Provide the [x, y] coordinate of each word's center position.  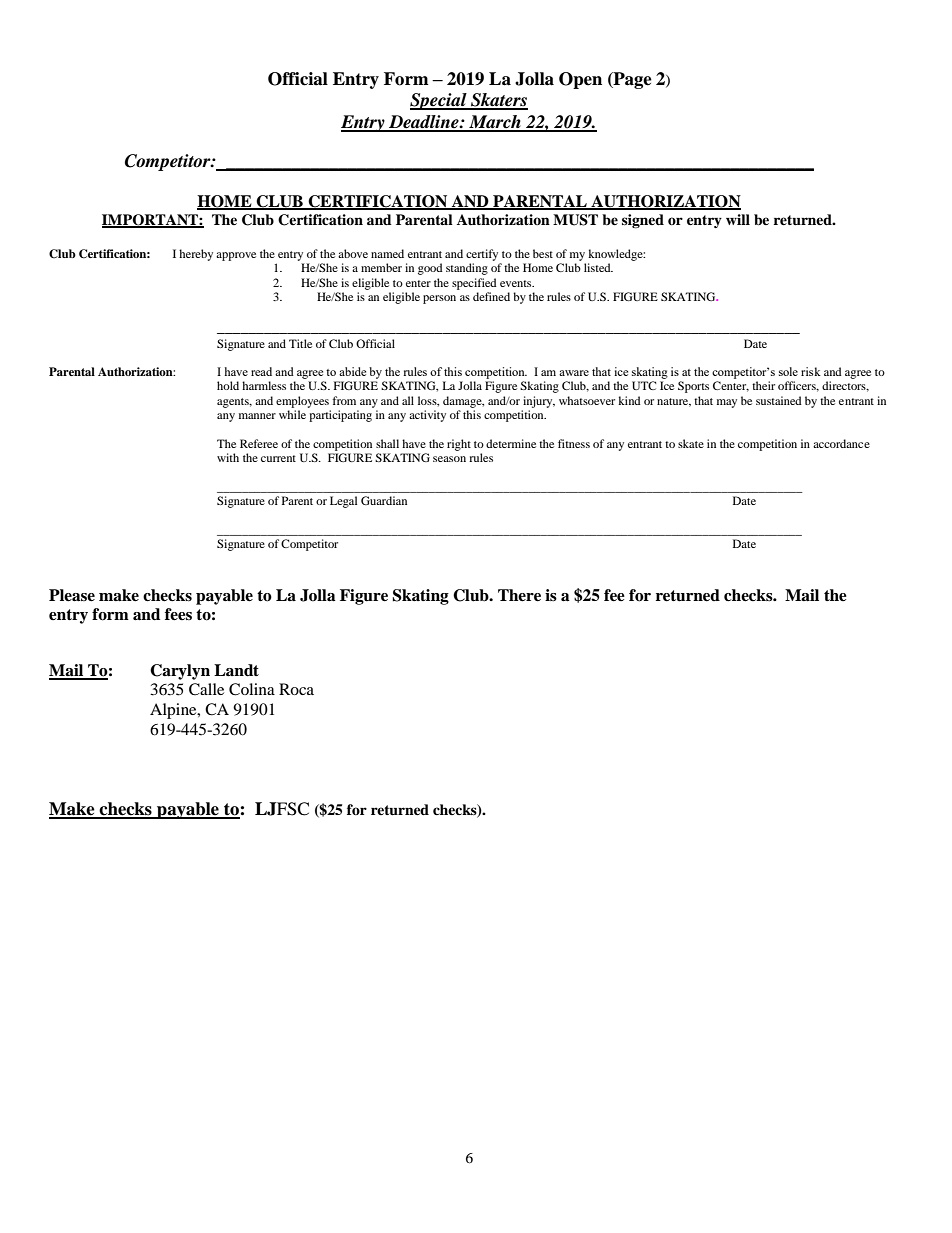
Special [439, 101]
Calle [206, 689]
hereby [196, 255]
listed [598, 267]
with [228, 457]
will [738, 219]
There [519, 595]
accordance [841, 443]
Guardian [384, 500]
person [439, 299]
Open [580, 80]
